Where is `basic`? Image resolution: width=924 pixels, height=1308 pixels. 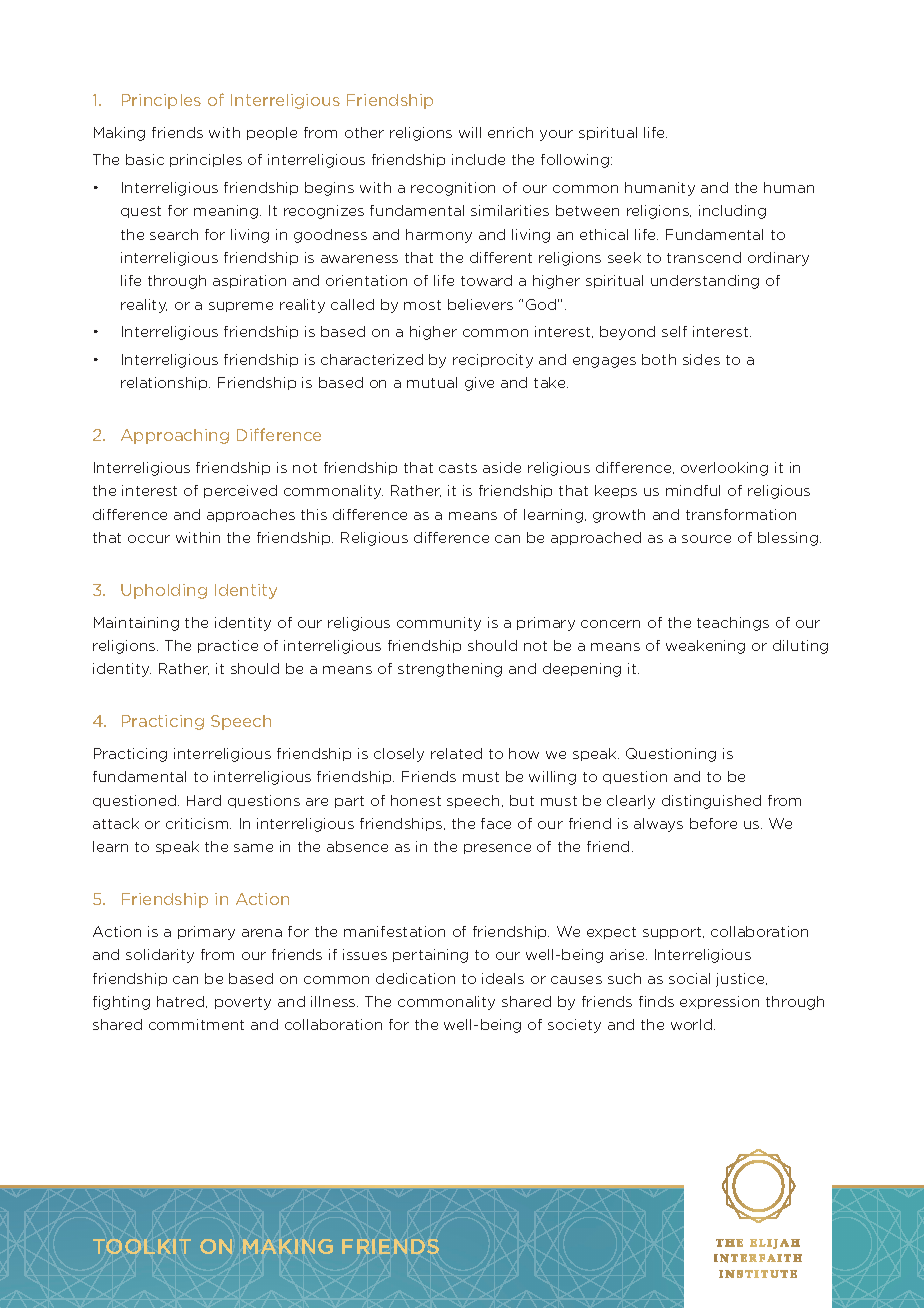 basic is located at coordinates (145, 159).
